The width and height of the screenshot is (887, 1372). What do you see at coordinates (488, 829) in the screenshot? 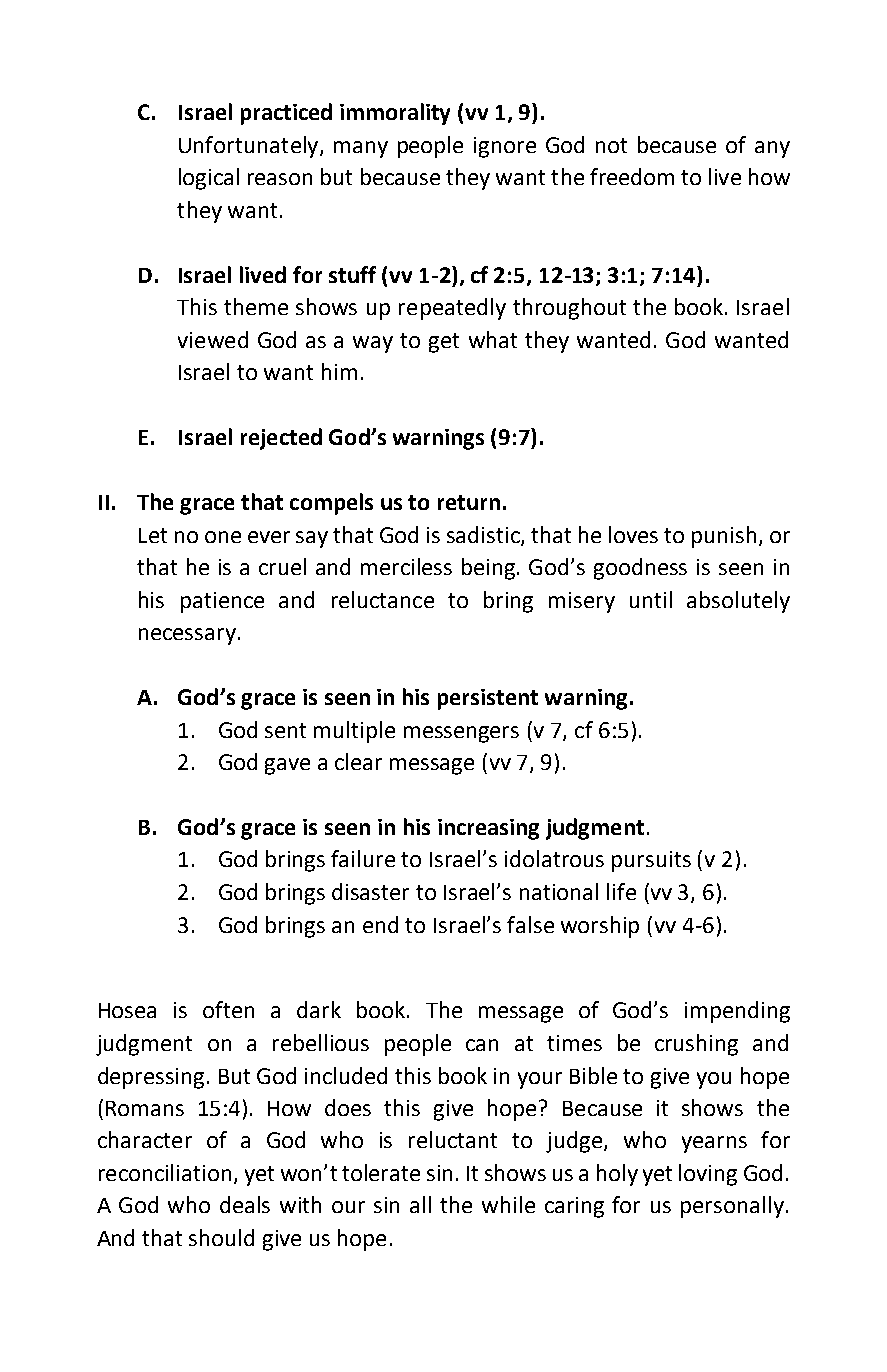
I see `increasing` at bounding box center [488, 829].
